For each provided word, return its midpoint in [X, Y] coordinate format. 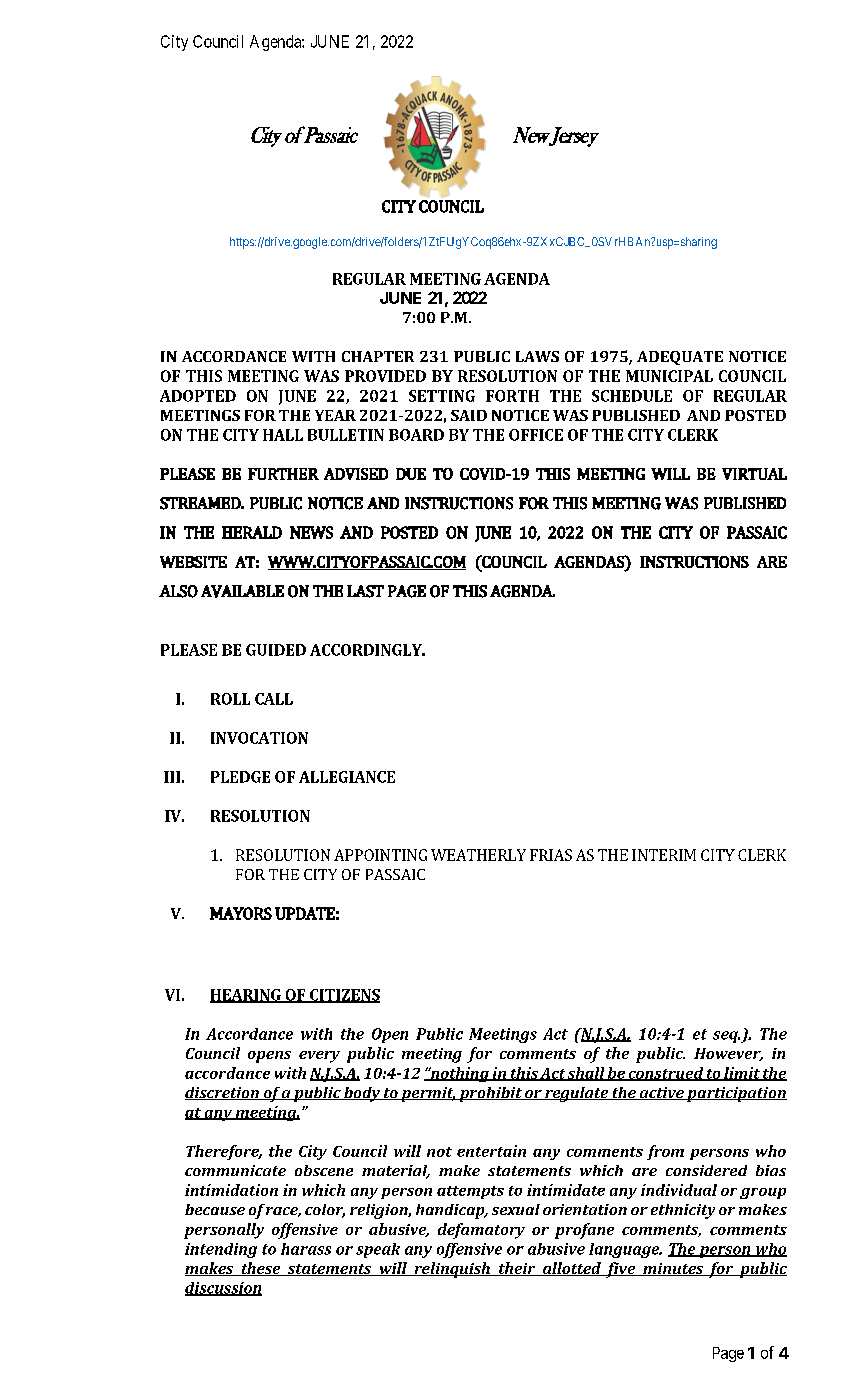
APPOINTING [380, 855]
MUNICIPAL [669, 376]
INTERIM [664, 855]
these [261, 1269]
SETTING [442, 396]
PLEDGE [240, 777]
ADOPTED [198, 396]
